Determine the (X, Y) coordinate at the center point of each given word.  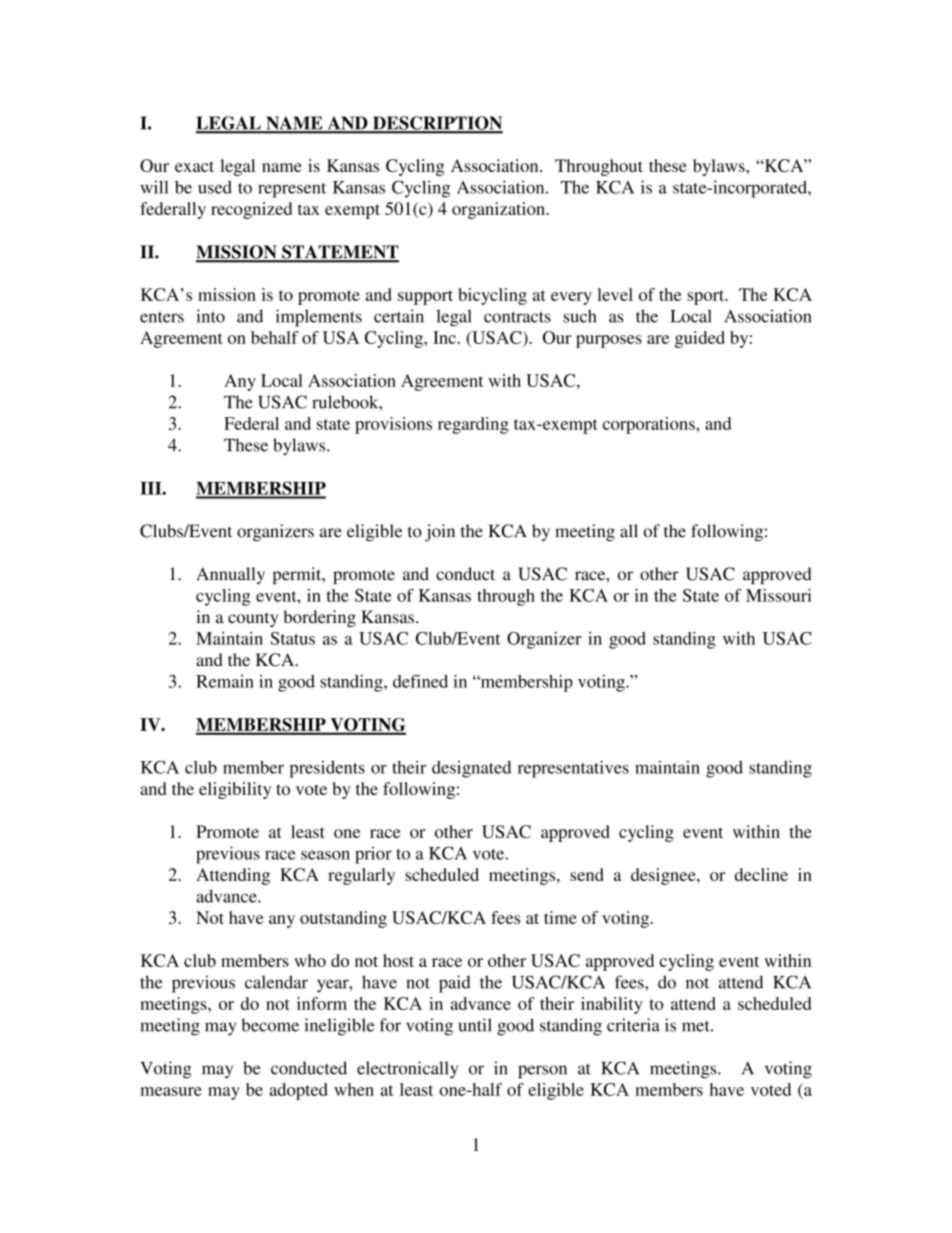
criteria (633, 1025)
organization (499, 210)
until (475, 1025)
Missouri (779, 595)
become (270, 1025)
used (215, 187)
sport (707, 297)
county (253, 620)
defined (420, 681)
